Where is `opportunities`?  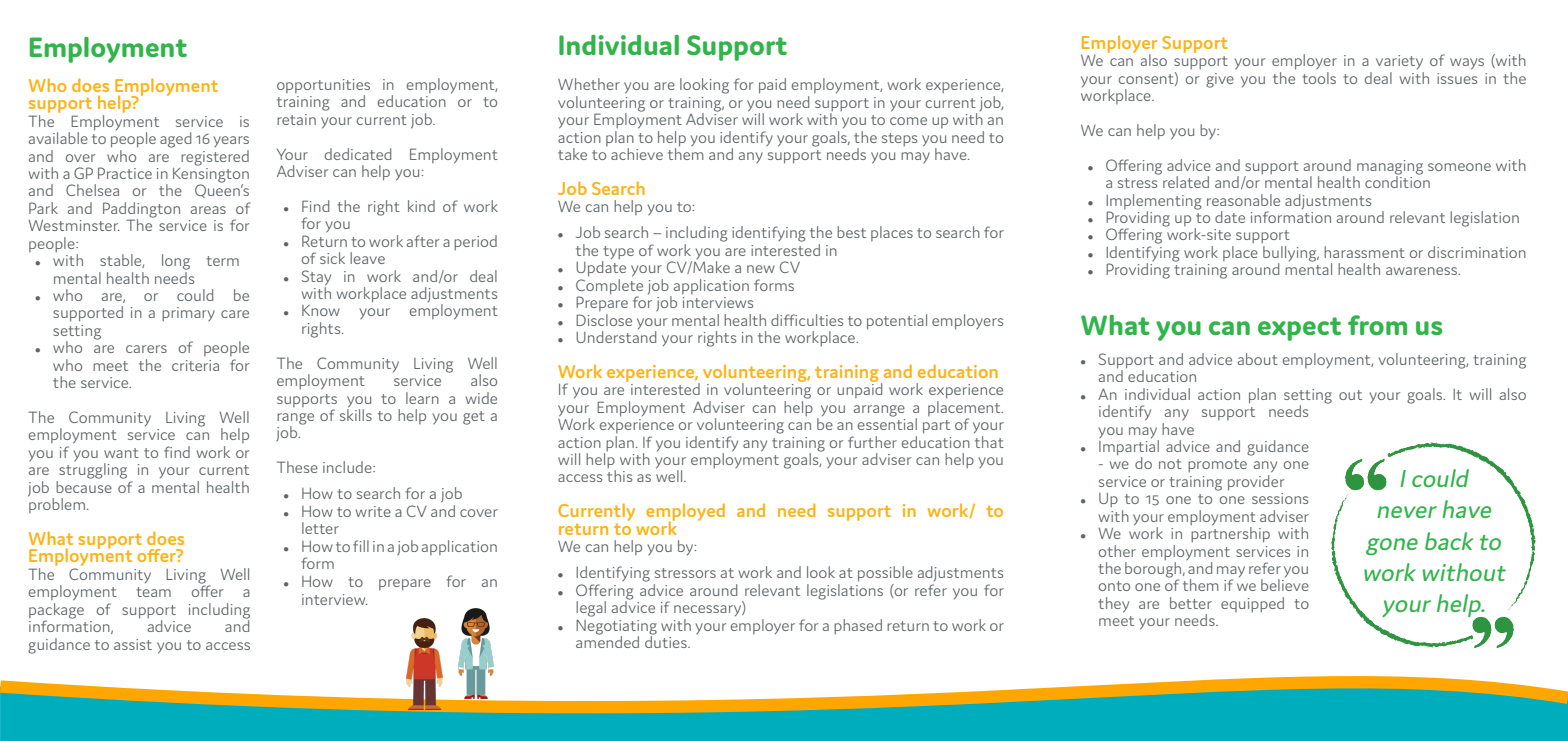
opportunities is located at coordinates (323, 87).
